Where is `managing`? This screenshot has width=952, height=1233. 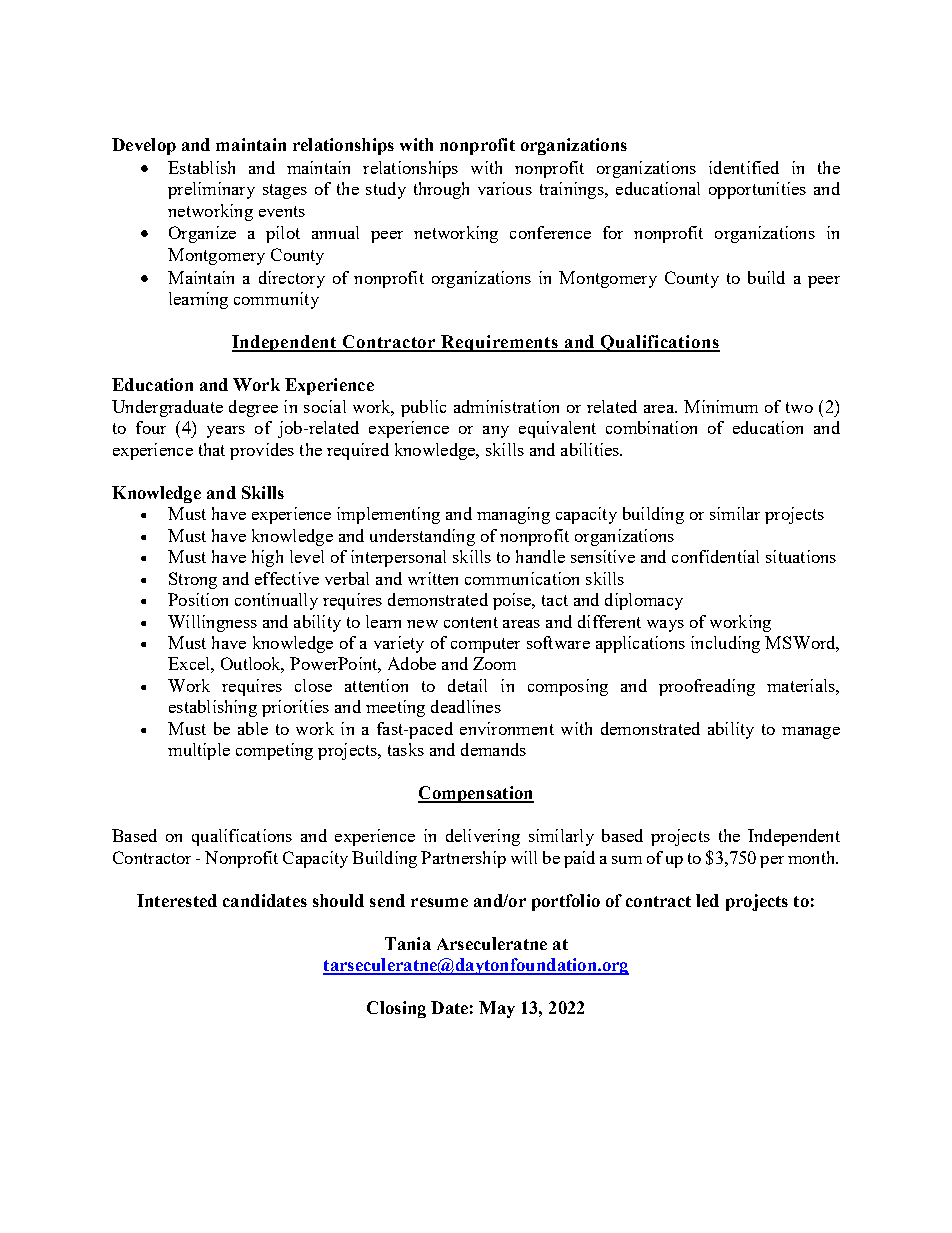
managing is located at coordinates (513, 515).
